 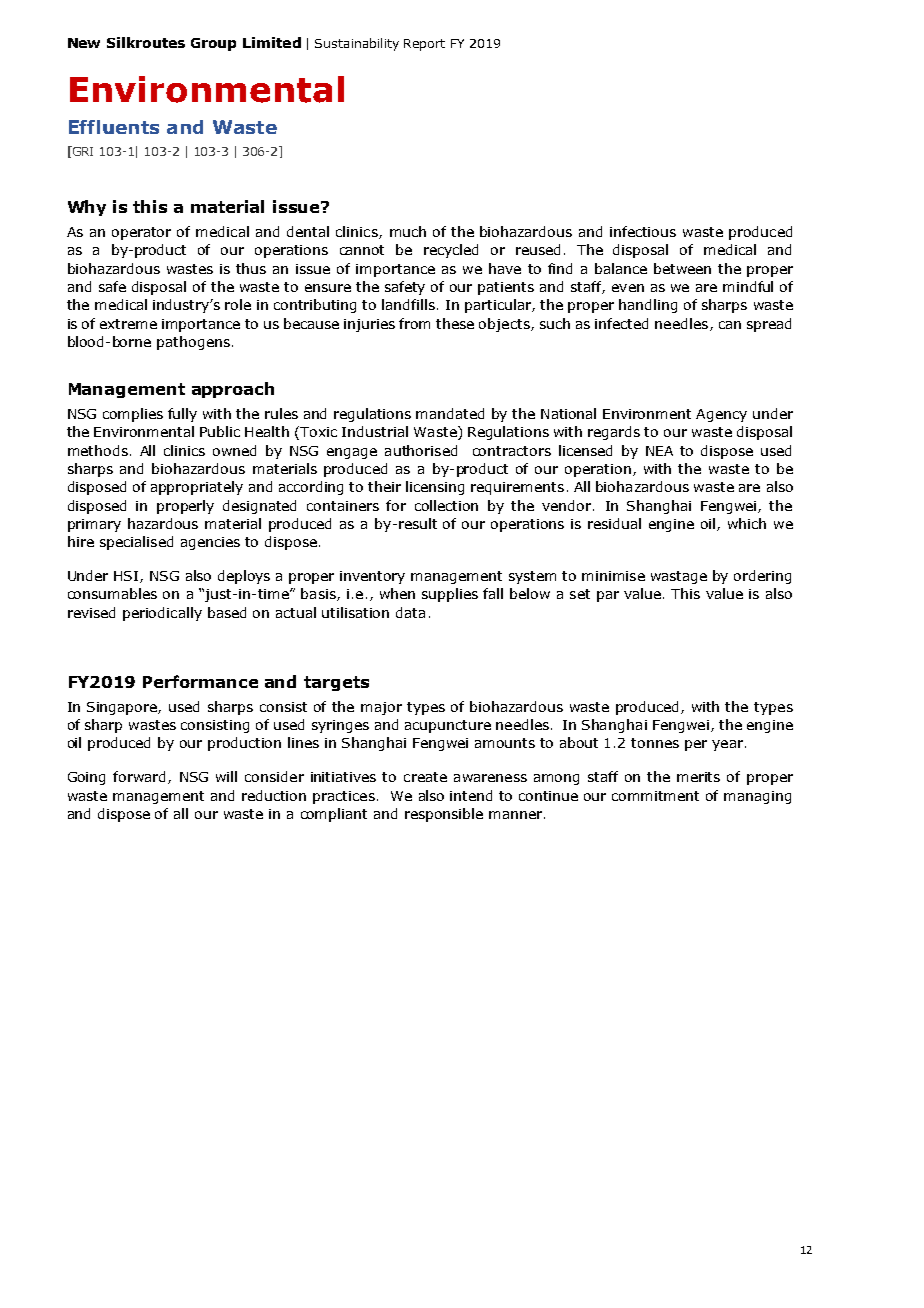 What do you see at coordinates (193, 343) in the screenshot?
I see `pathogens` at bounding box center [193, 343].
